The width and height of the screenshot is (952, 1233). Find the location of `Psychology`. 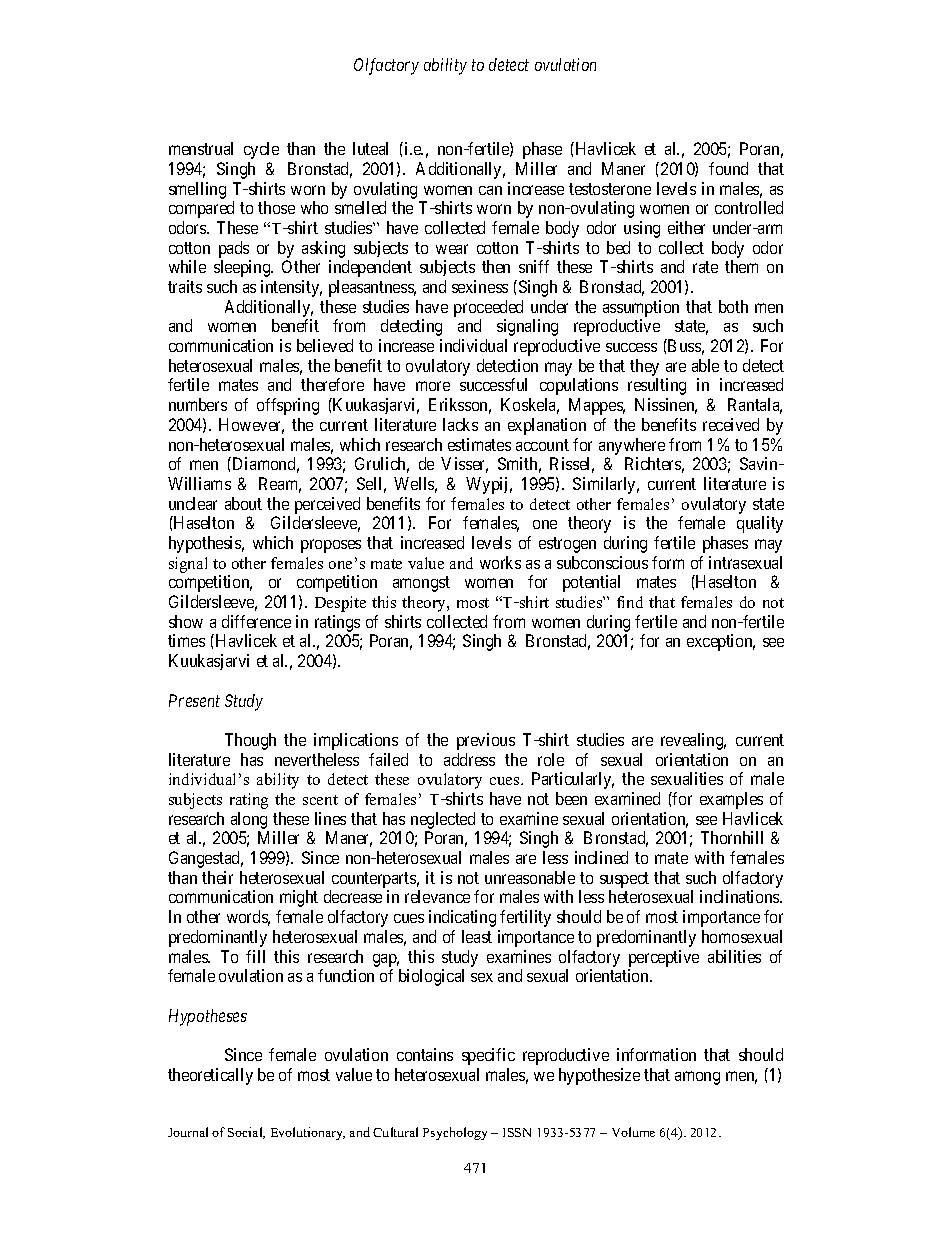

Psychology is located at coordinates (455, 1133).
